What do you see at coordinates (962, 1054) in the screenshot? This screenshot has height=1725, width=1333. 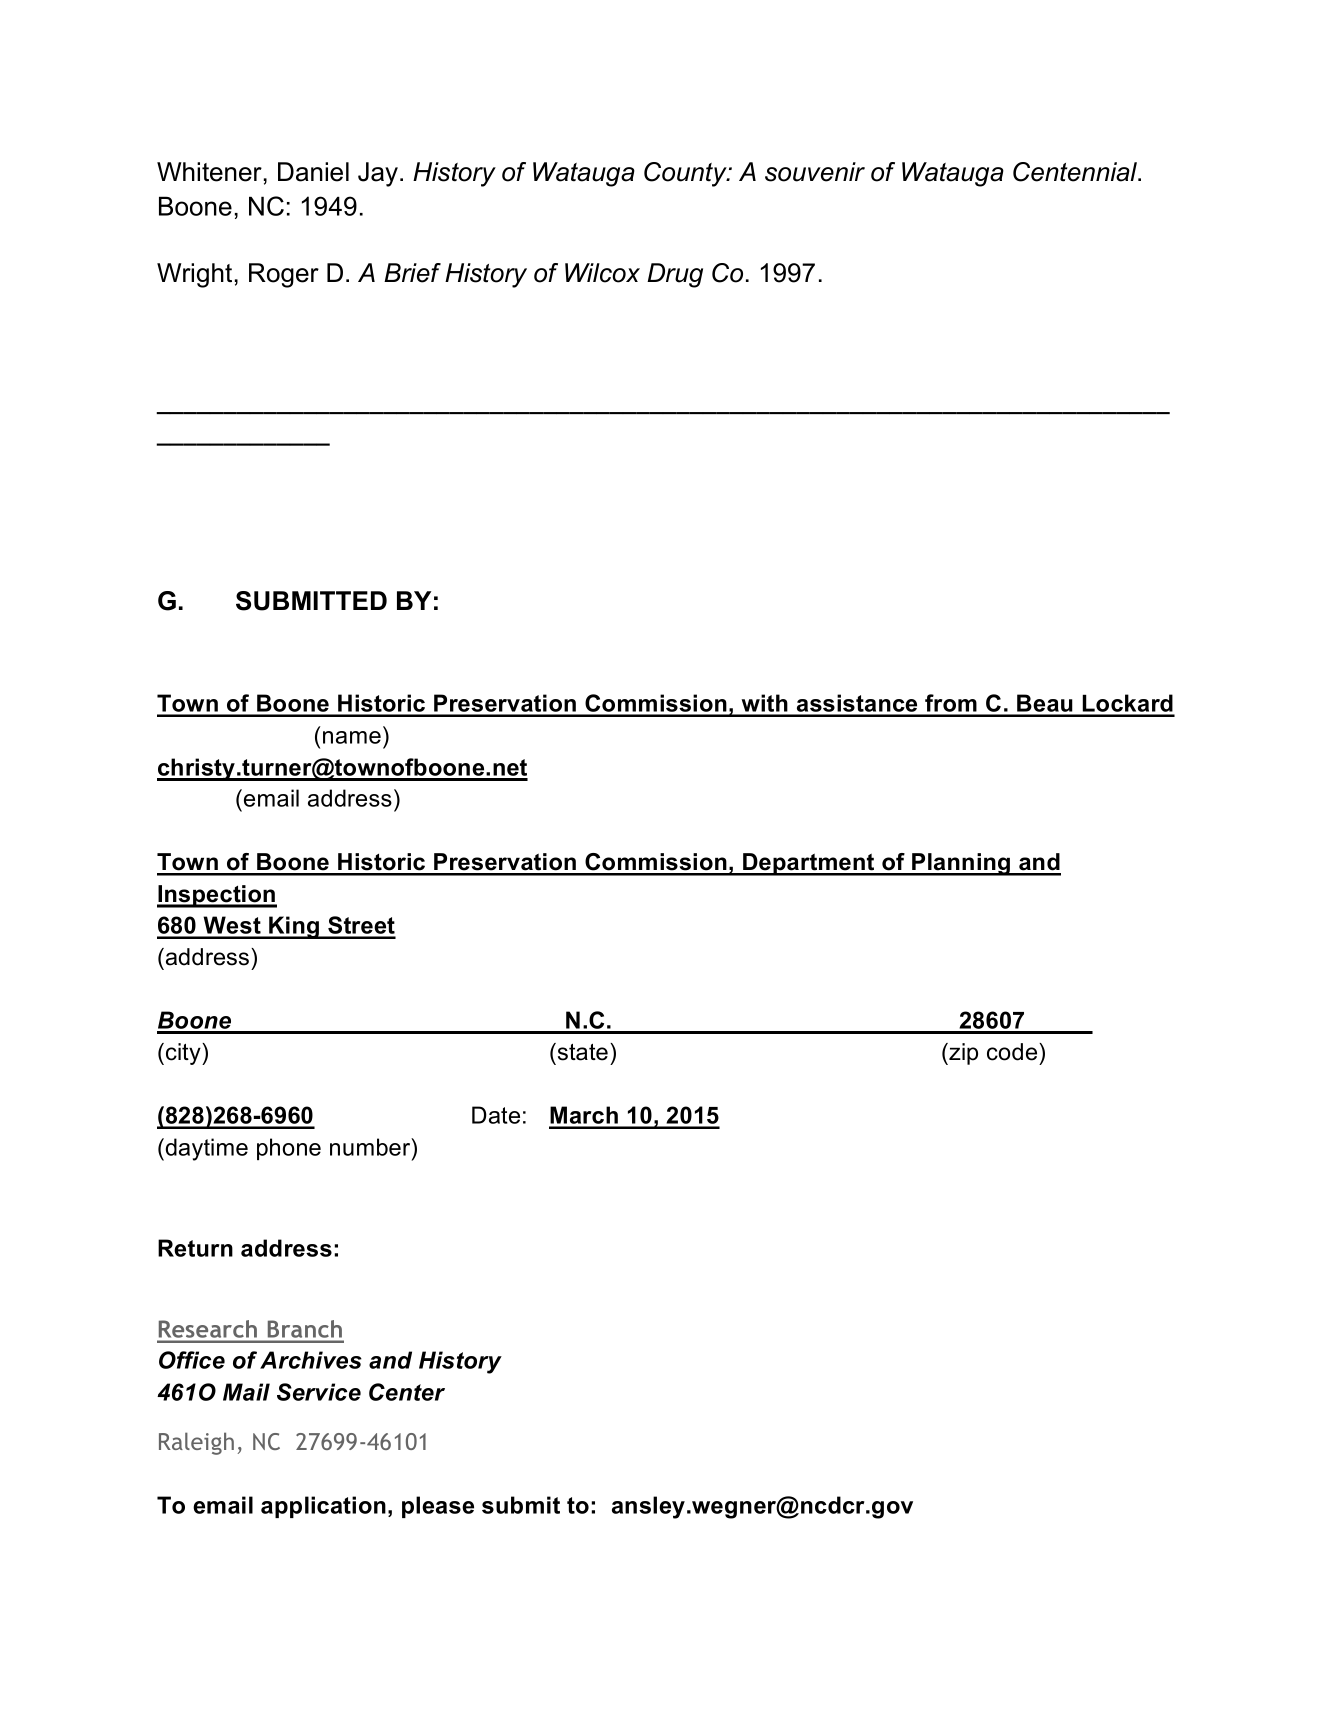 I see `zip` at bounding box center [962, 1054].
